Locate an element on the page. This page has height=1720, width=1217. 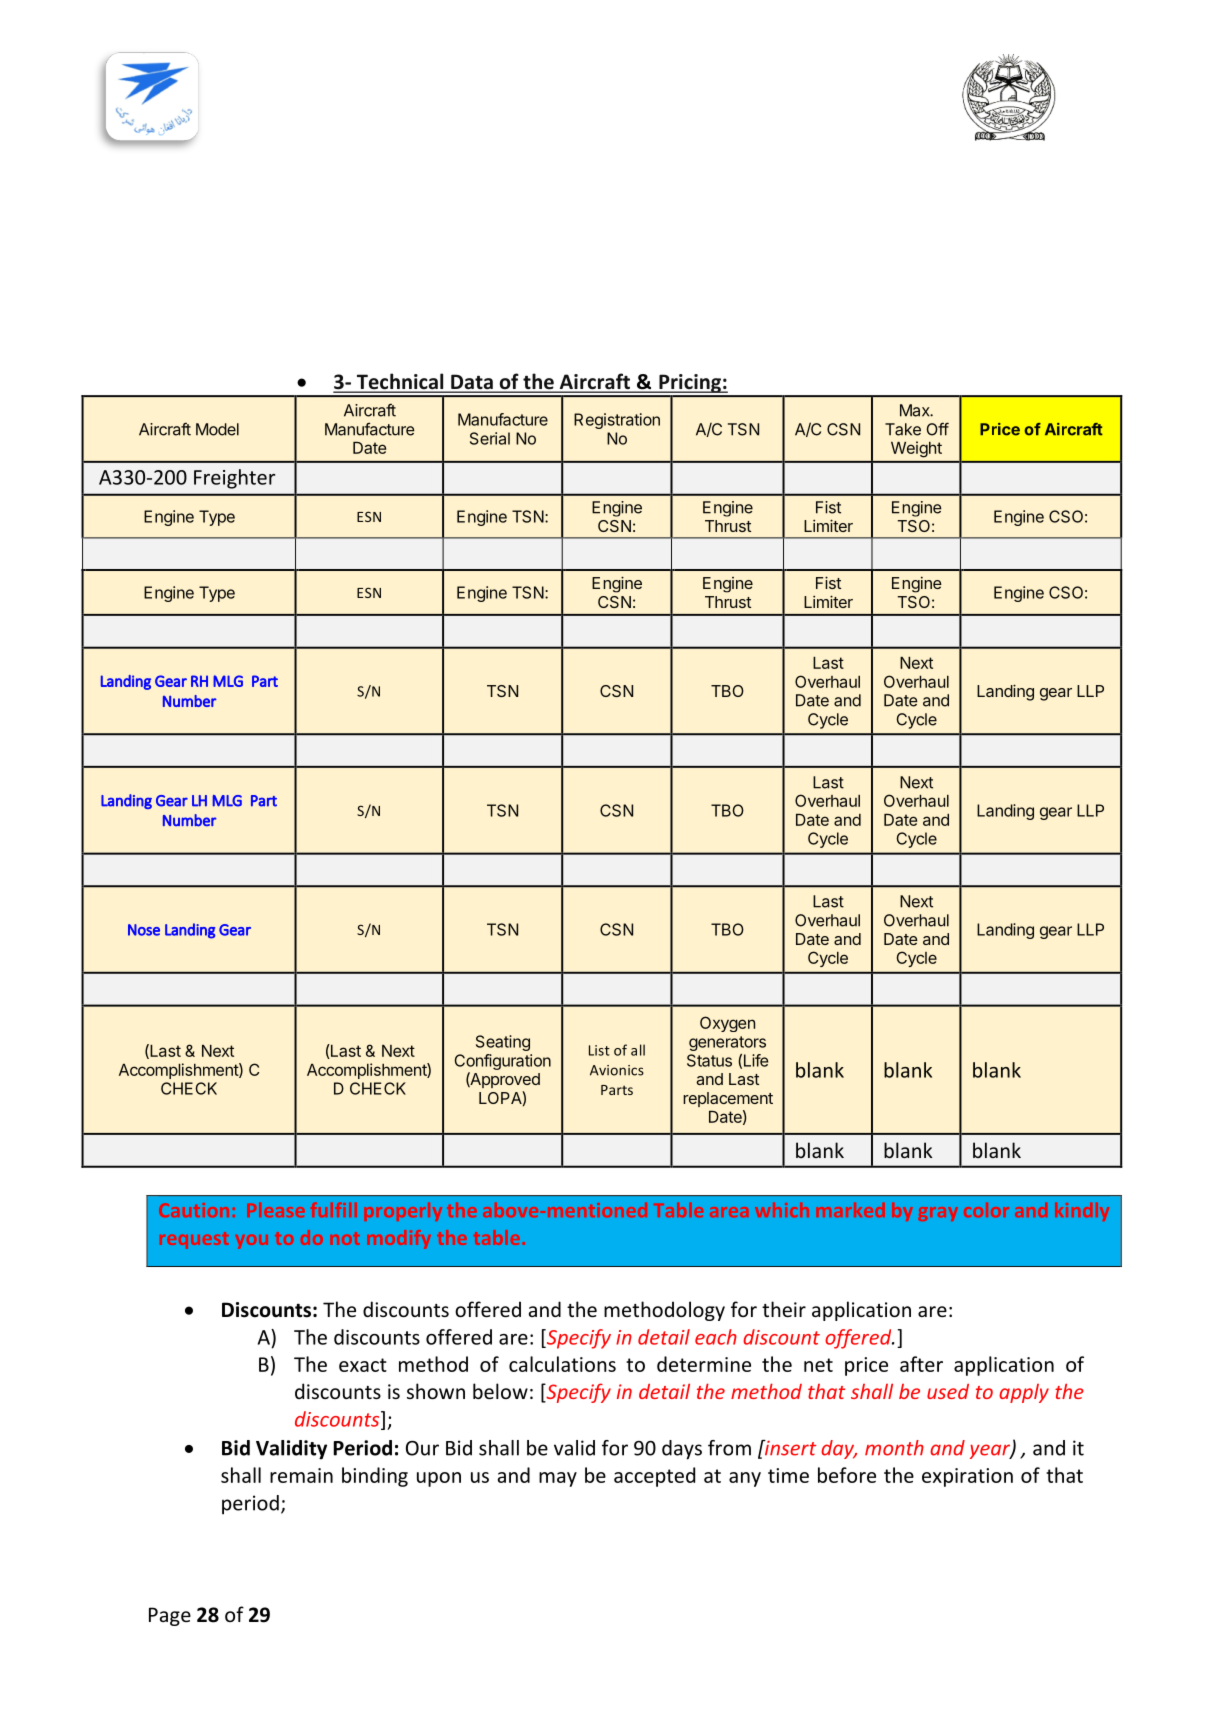
expiration is located at coordinates (967, 1477).
